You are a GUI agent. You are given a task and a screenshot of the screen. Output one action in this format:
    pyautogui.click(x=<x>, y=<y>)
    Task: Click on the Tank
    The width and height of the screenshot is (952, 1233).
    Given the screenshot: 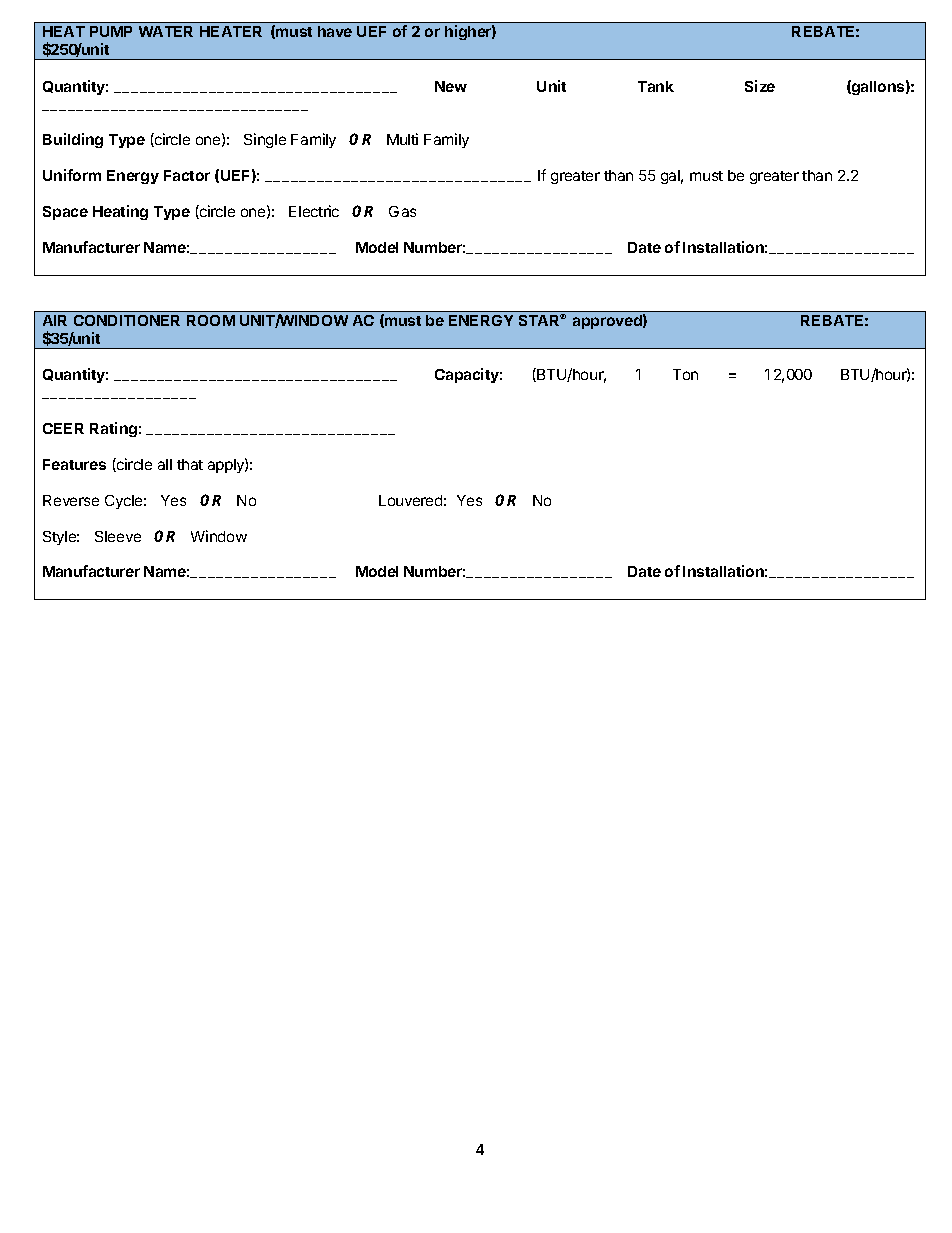 What is the action you would take?
    pyautogui.click(x=656, y=86)
